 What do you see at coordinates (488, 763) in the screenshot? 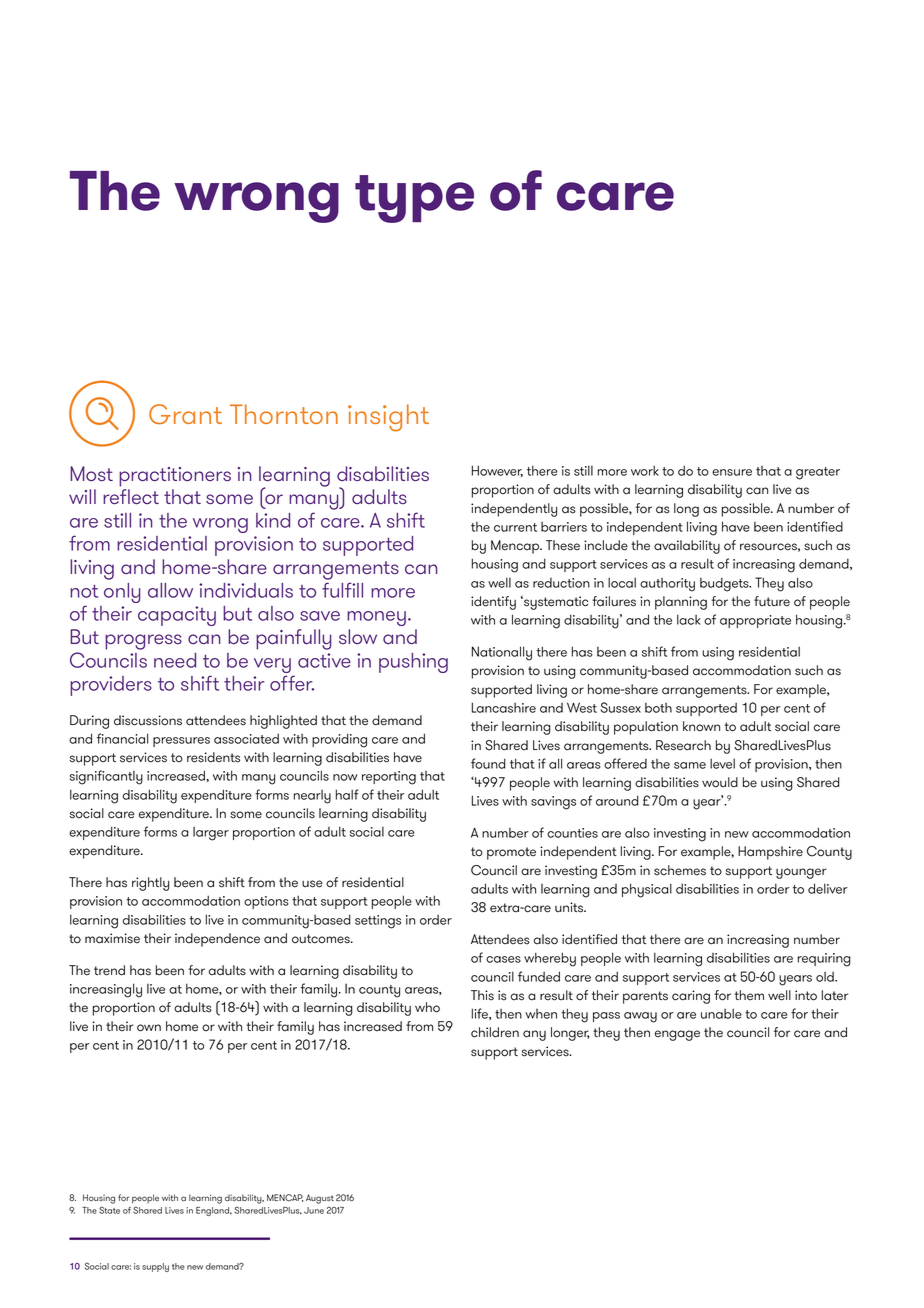
I see `found` at bounding box center [488, 763].
